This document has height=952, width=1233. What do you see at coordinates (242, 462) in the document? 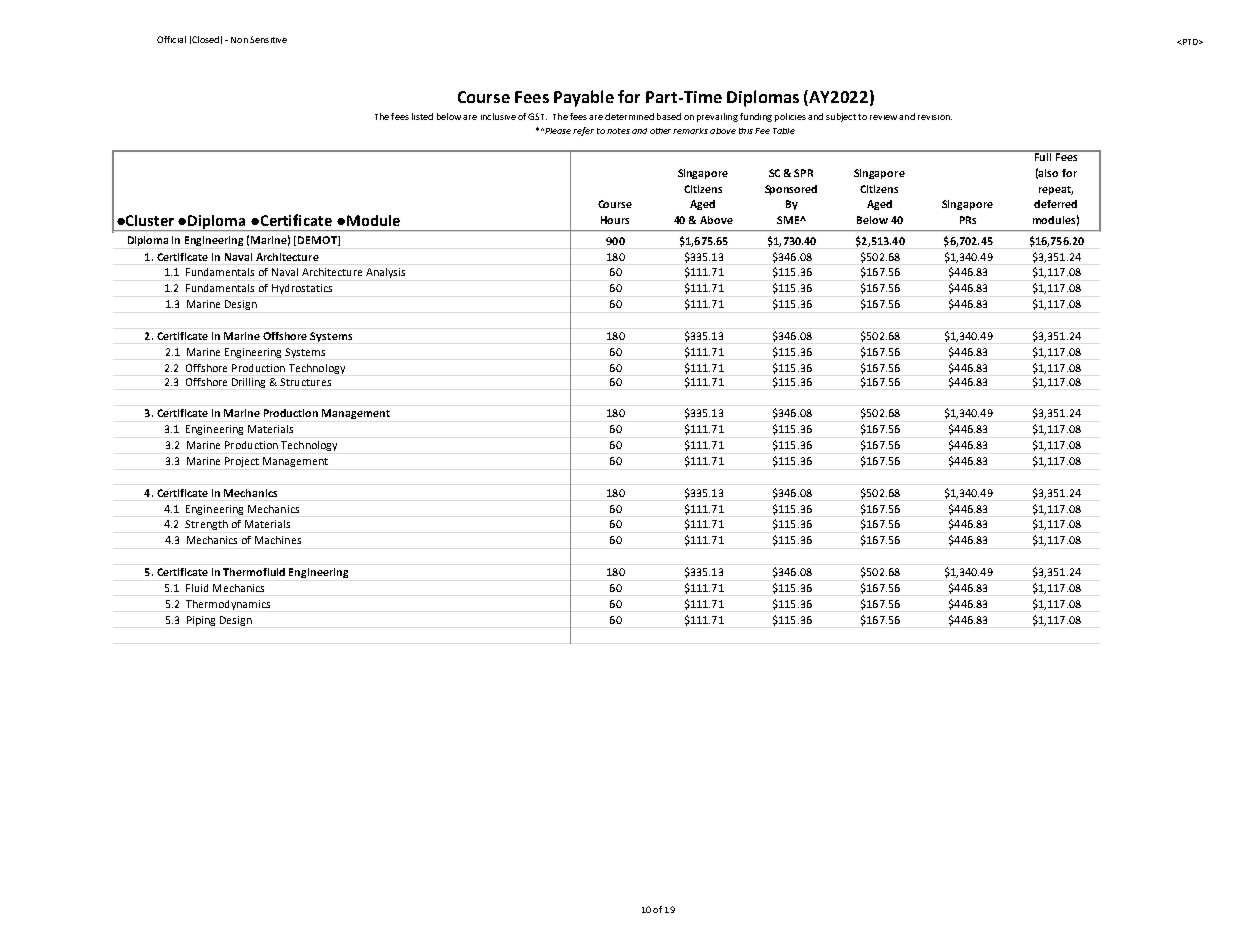
I see `Project` at bounding box center [242, 462].
